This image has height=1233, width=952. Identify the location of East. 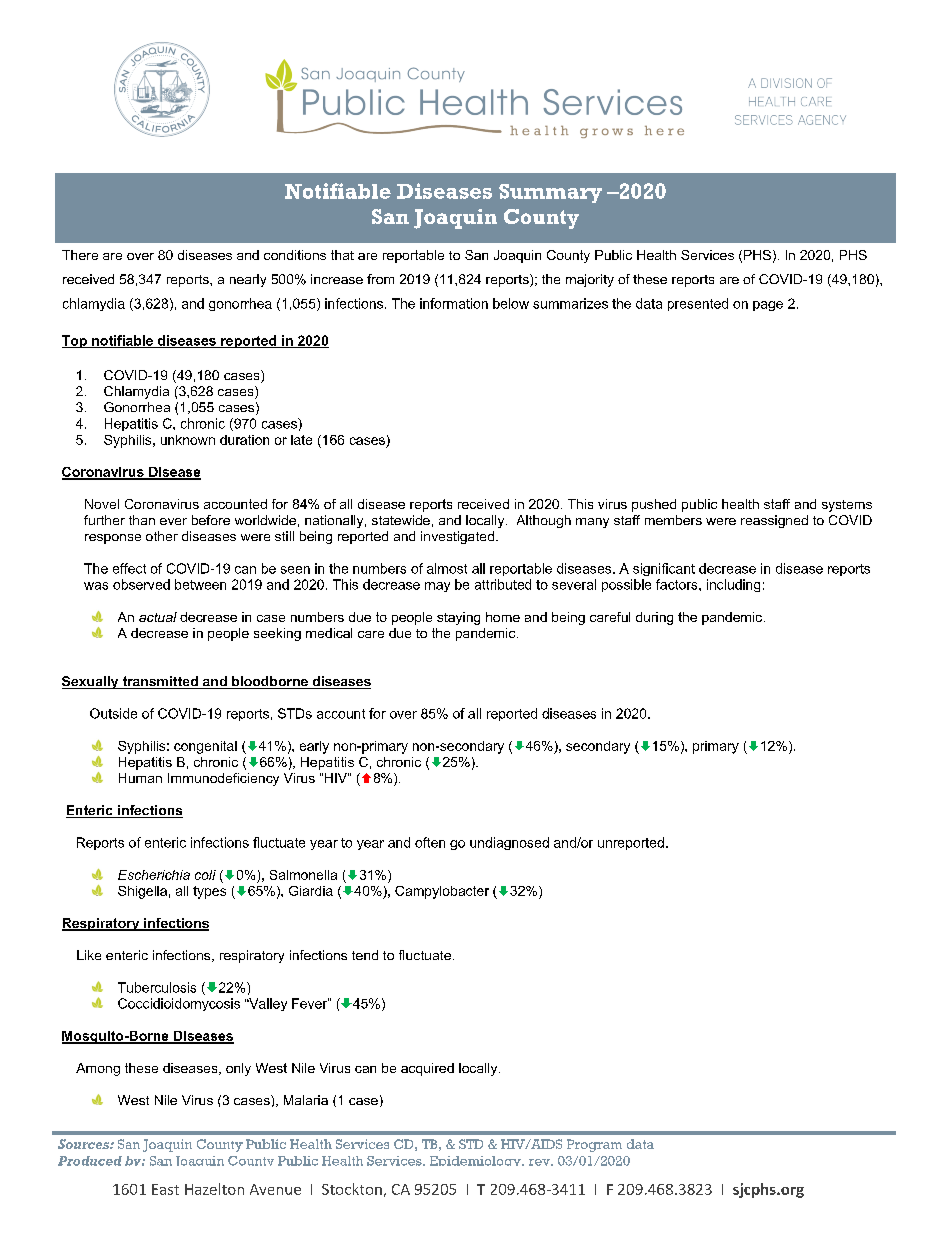
(165, 1189).
